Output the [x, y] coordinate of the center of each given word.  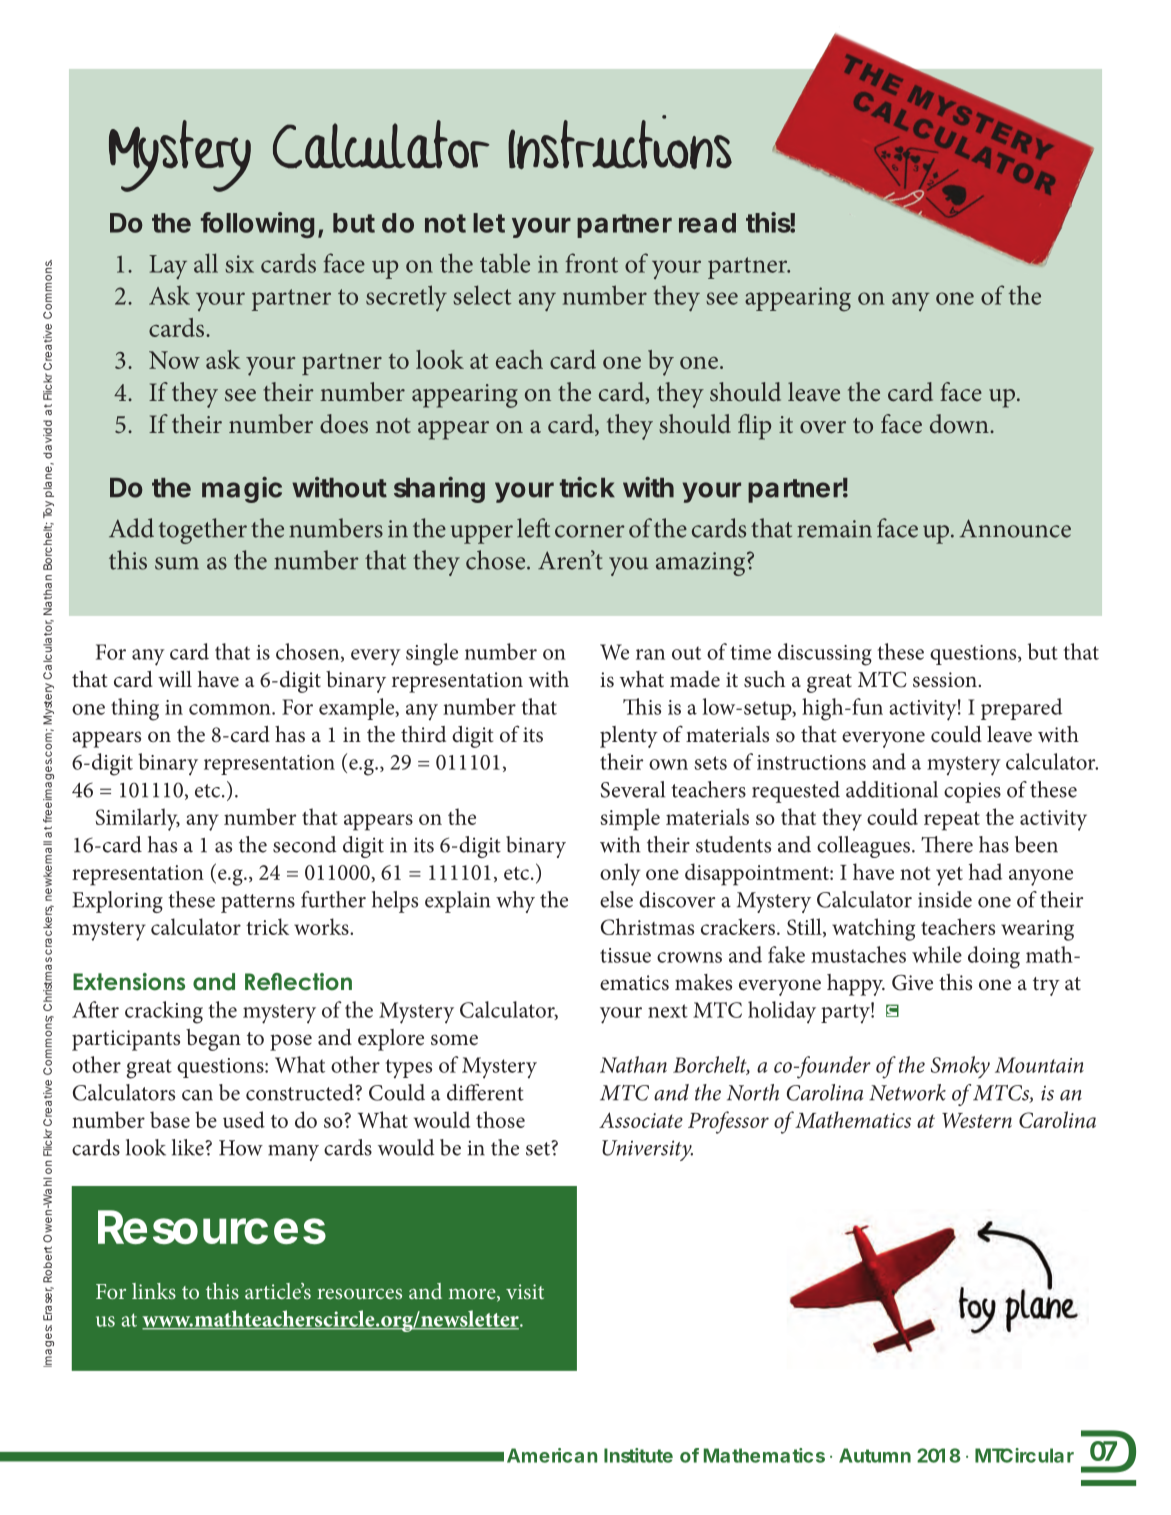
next [668, 1011]
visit [525, 1291]
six [239, 264]
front [591, 263]
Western [977, 1120]
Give [912, 983]
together [203, 531]
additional [892, 789]
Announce [1015, 528]
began [213, 1040]
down [960, 424]
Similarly [138, 819]
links [154, 1291]
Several [633, 789]
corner [590, 531]
